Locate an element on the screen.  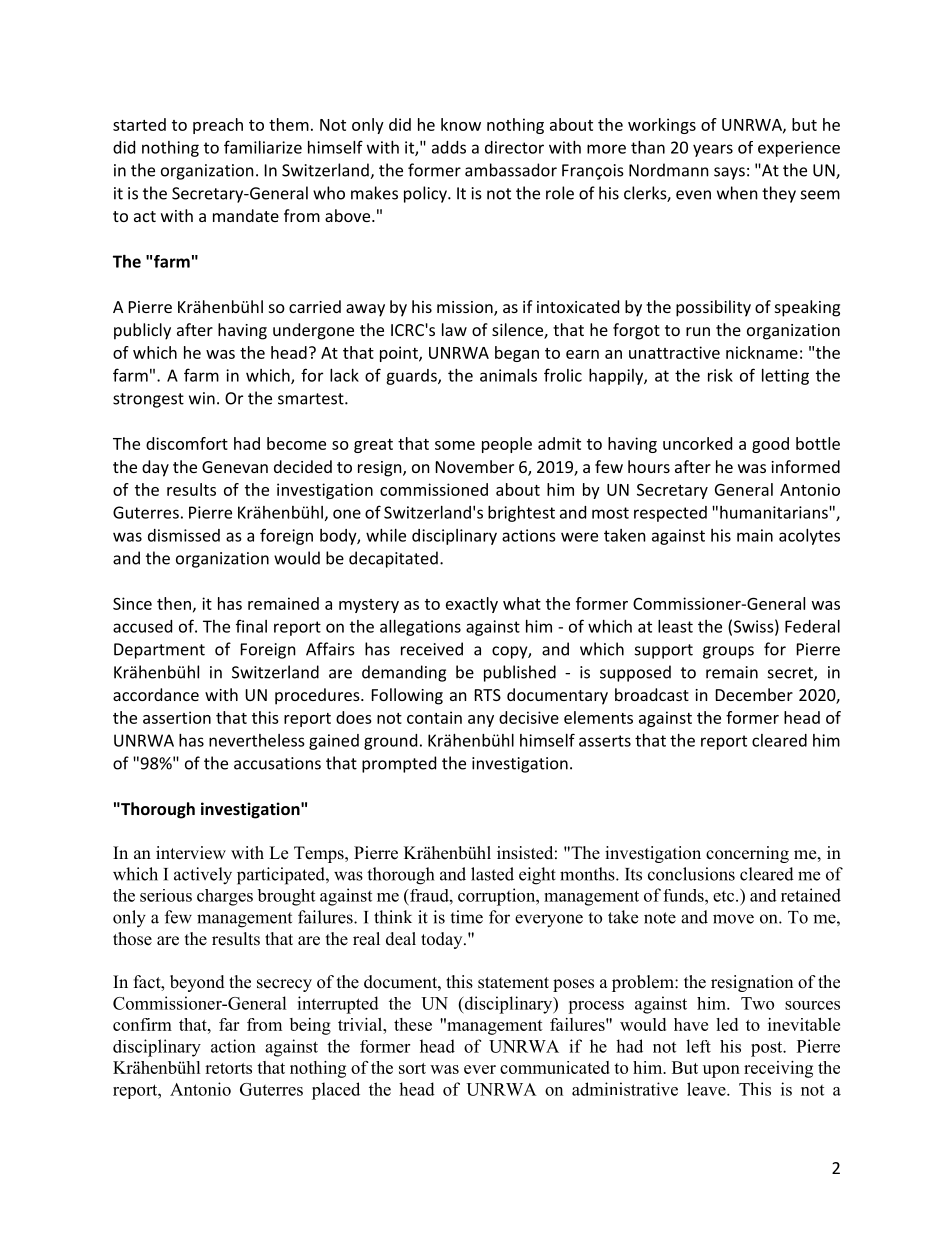
years is located at coordinates (713, 150).
